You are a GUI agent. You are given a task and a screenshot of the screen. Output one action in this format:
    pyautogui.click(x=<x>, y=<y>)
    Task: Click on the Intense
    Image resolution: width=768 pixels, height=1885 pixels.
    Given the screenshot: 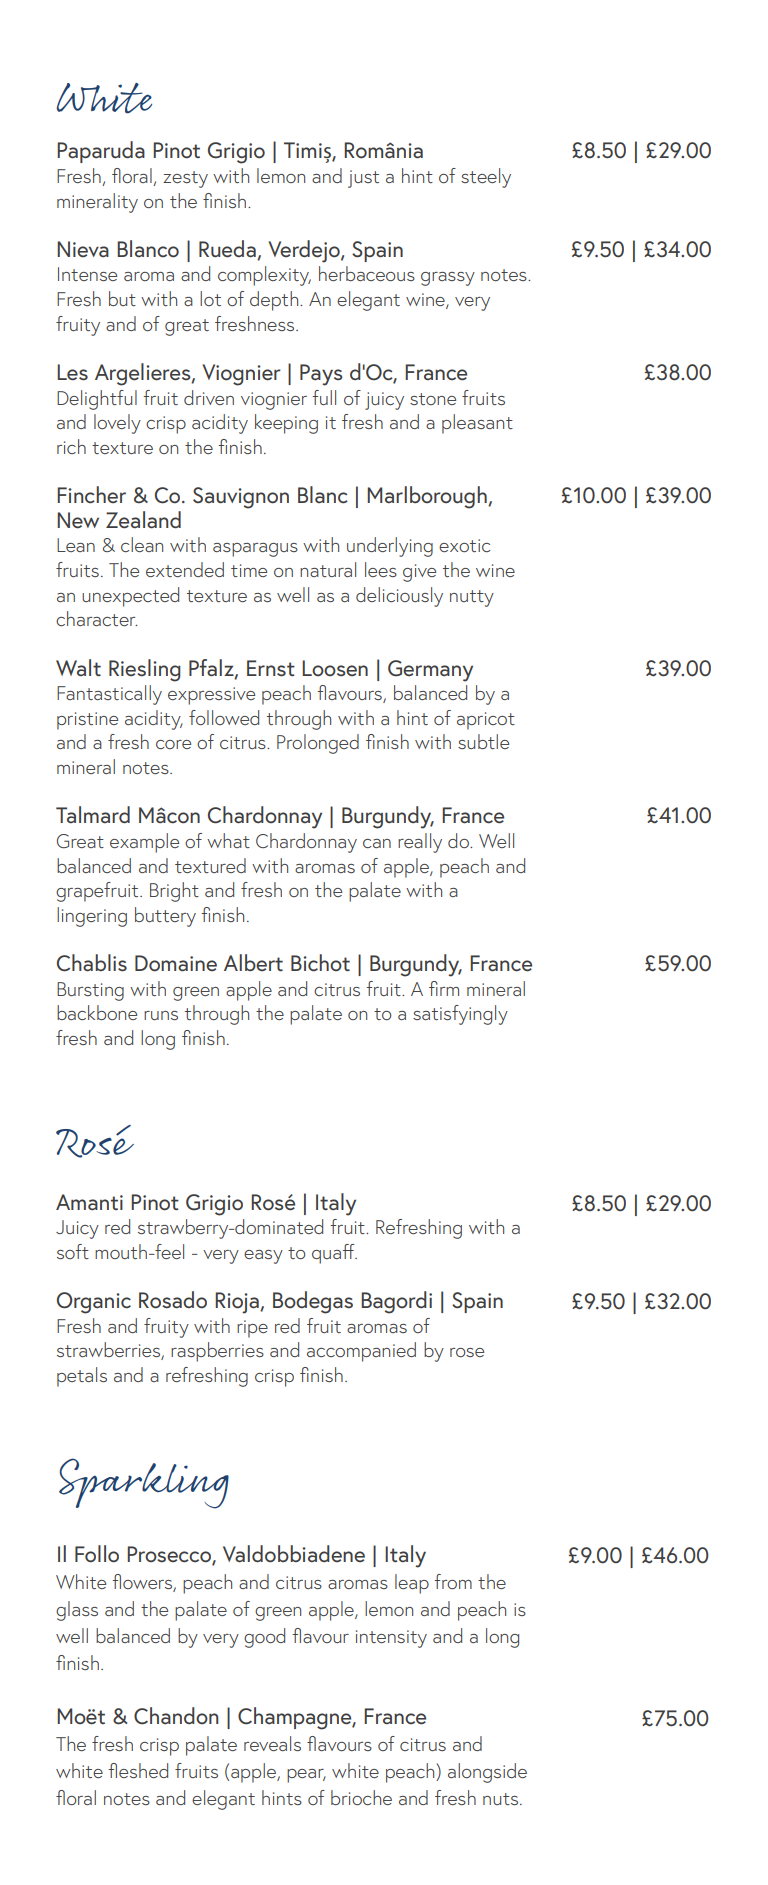 What is the action you would take?
    pyautogui.click(x=87, y=274)
